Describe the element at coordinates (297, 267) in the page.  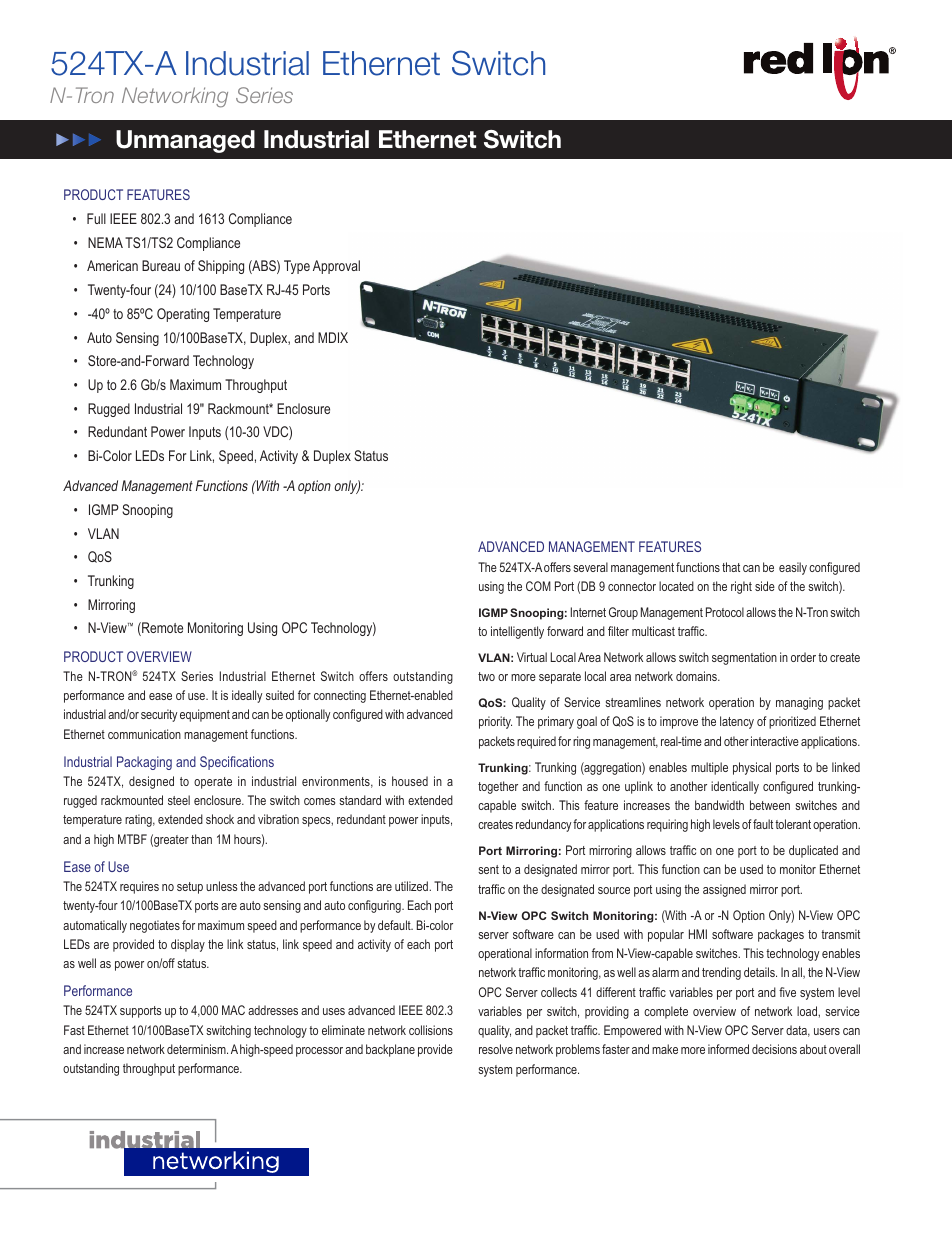
I see `Type` at that location.
